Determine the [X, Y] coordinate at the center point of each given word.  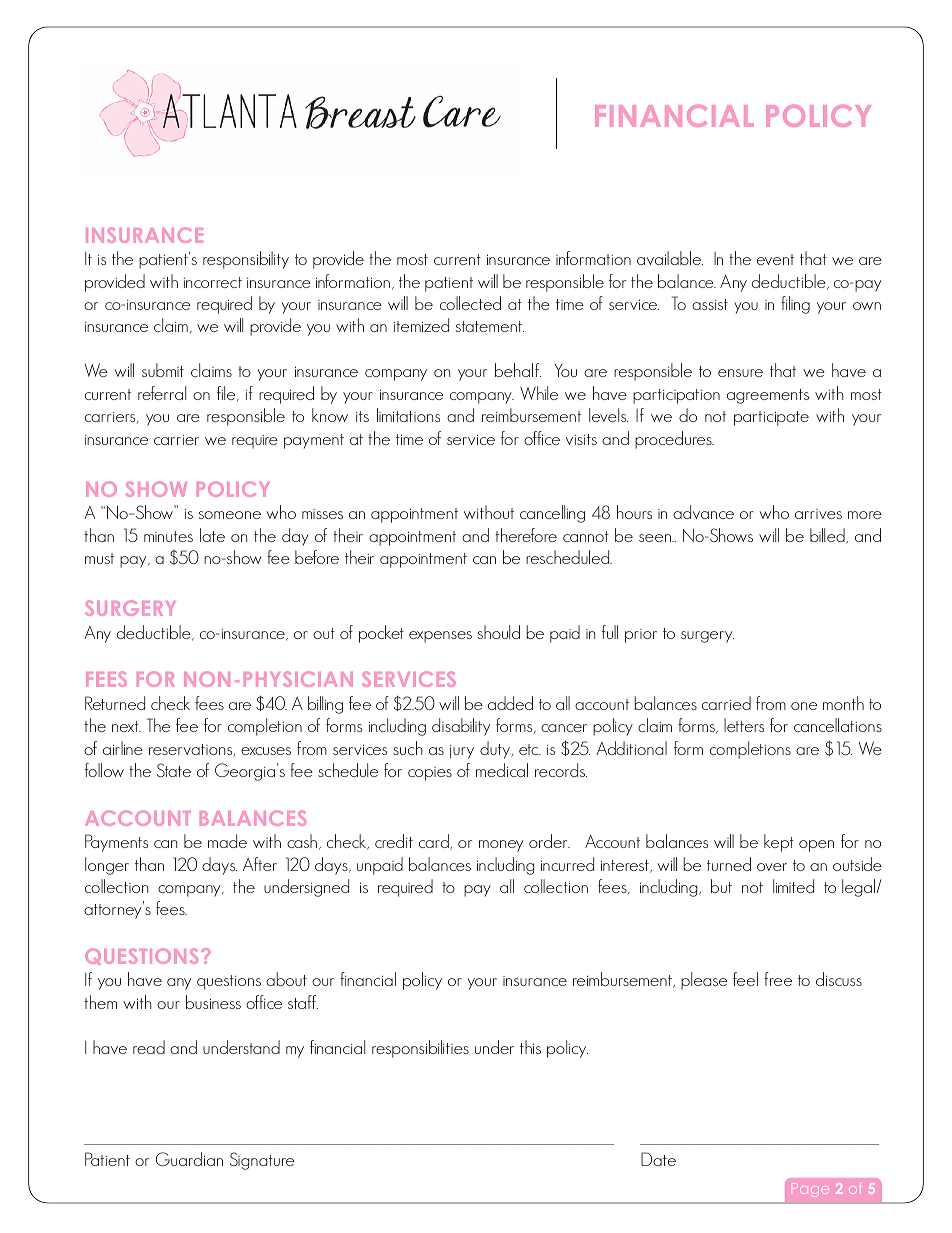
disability [461, 727]
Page [810, 1190]
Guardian [189, 1159]
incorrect [213, 282]
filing [795, 305]
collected [470, 303]
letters [744, 725]
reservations [192, 750]
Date [658, 1159]
